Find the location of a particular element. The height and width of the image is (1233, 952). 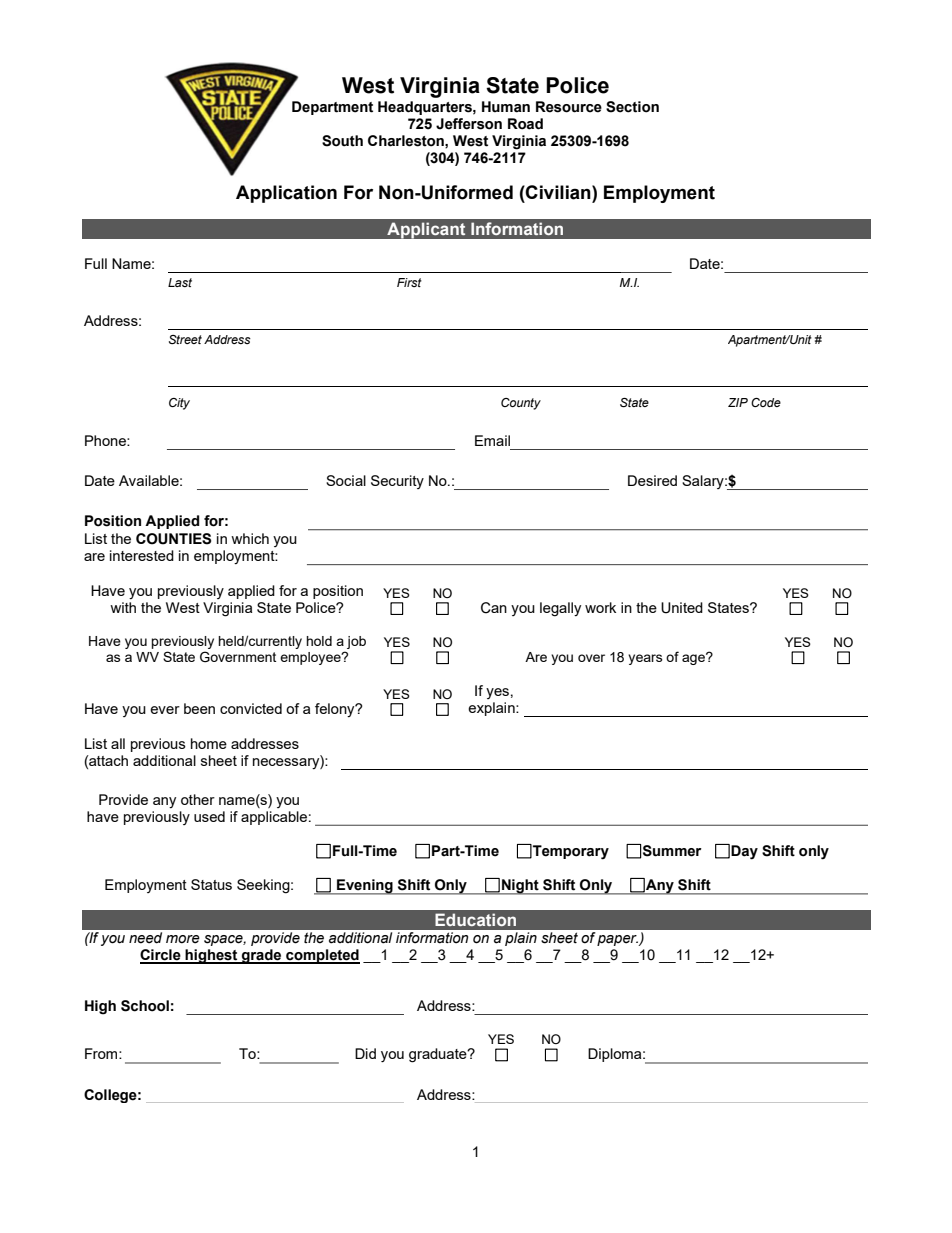

School is located at coordinates (145, 1006).
